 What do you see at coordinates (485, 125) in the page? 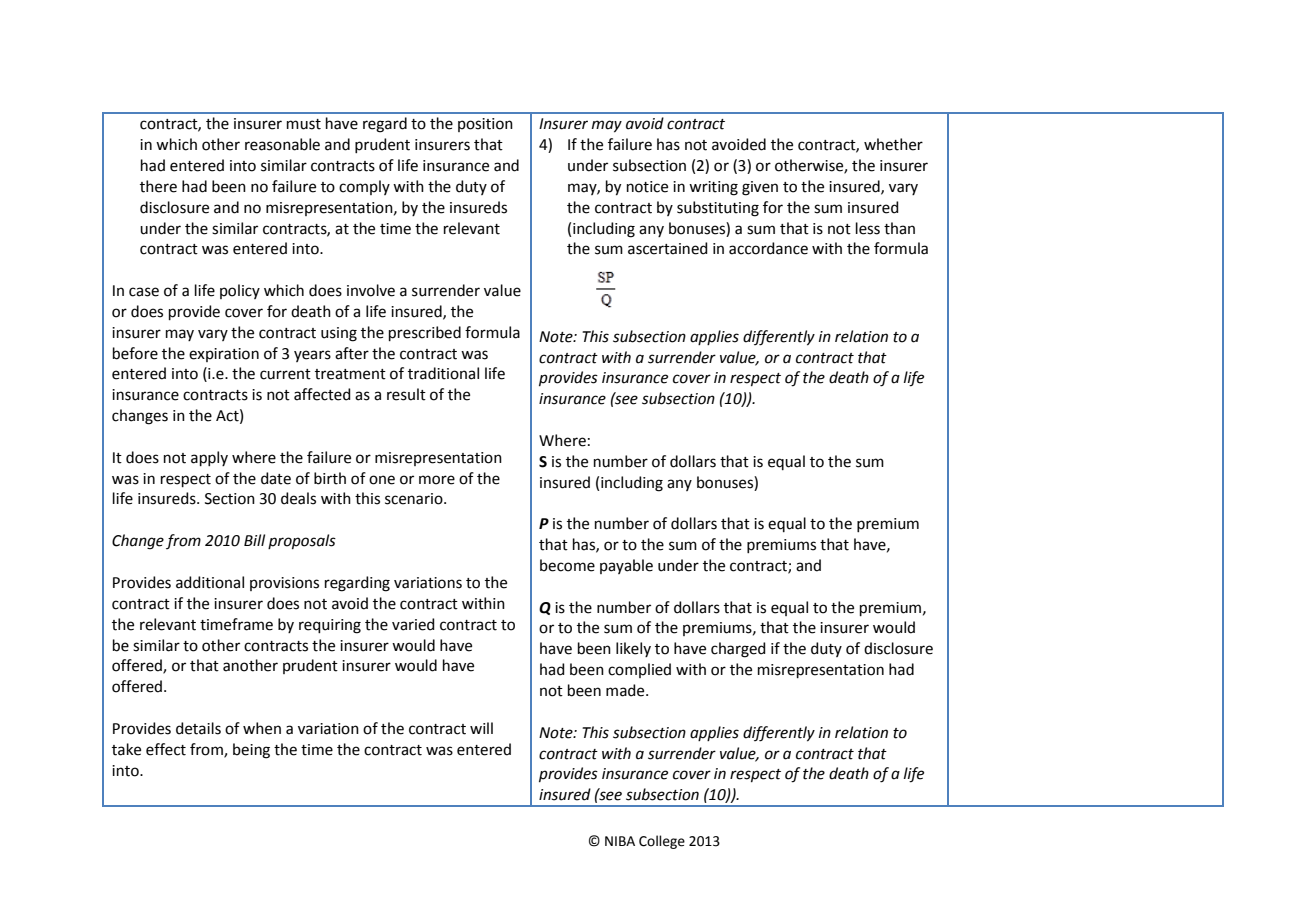
I see `position` at bounding box center [485, 125].
